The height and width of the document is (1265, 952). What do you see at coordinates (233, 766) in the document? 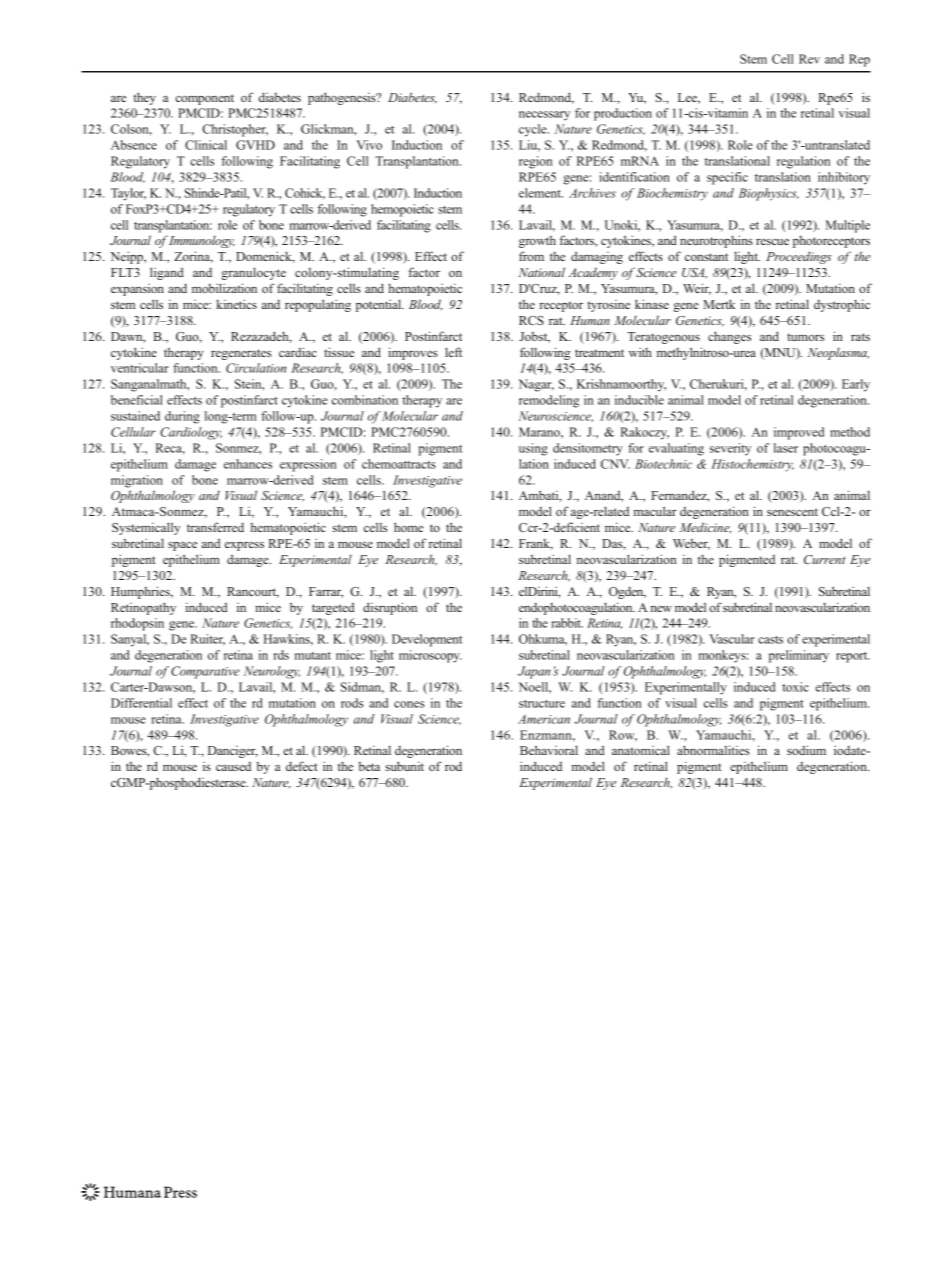
I see `caused` at bounding box center [233, 766].
